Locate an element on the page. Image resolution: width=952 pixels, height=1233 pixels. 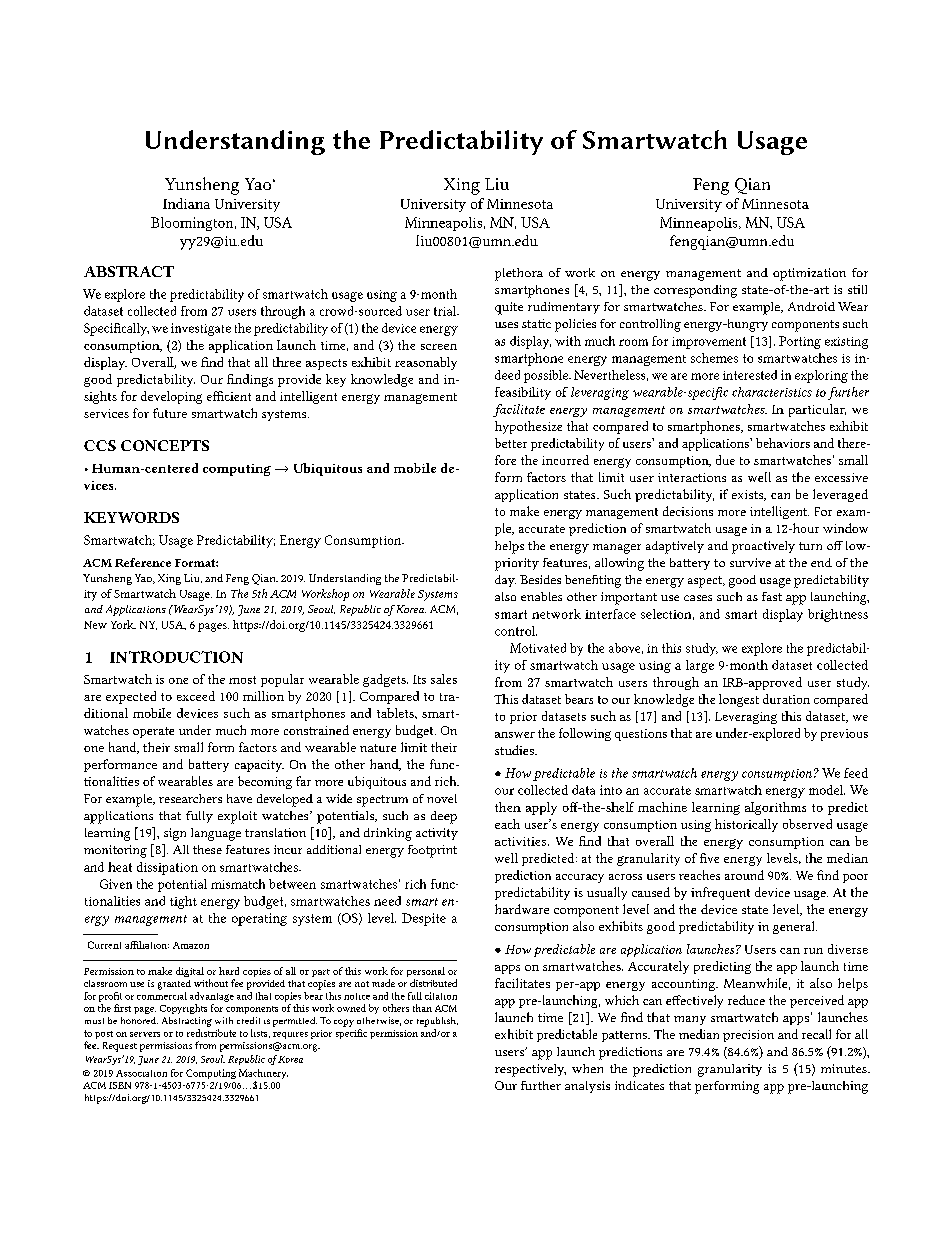
Bloomington is located at coordinates (193, 224).
